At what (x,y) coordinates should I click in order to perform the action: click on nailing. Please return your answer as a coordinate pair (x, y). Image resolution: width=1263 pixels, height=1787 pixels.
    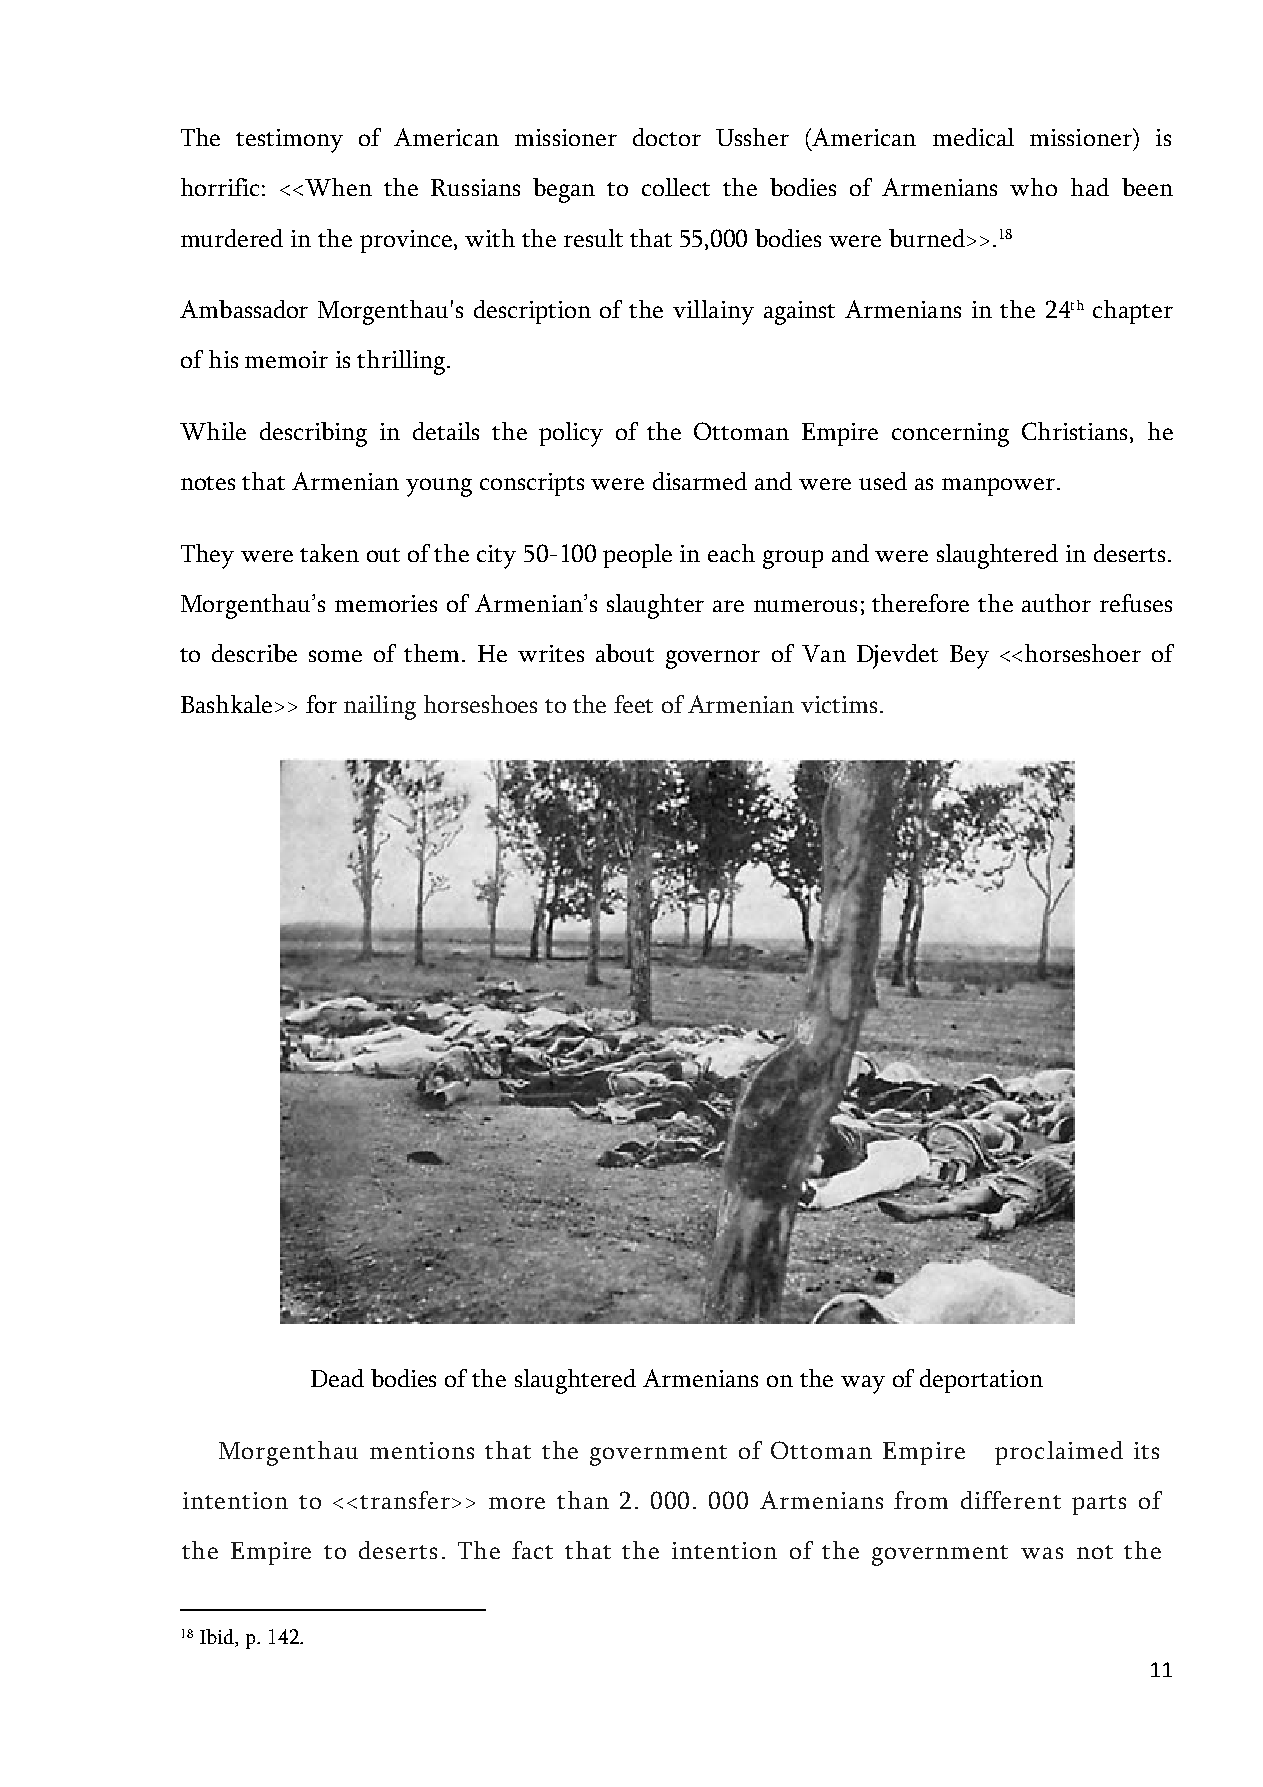
    Looking at the image, I should click on (380, 707).
